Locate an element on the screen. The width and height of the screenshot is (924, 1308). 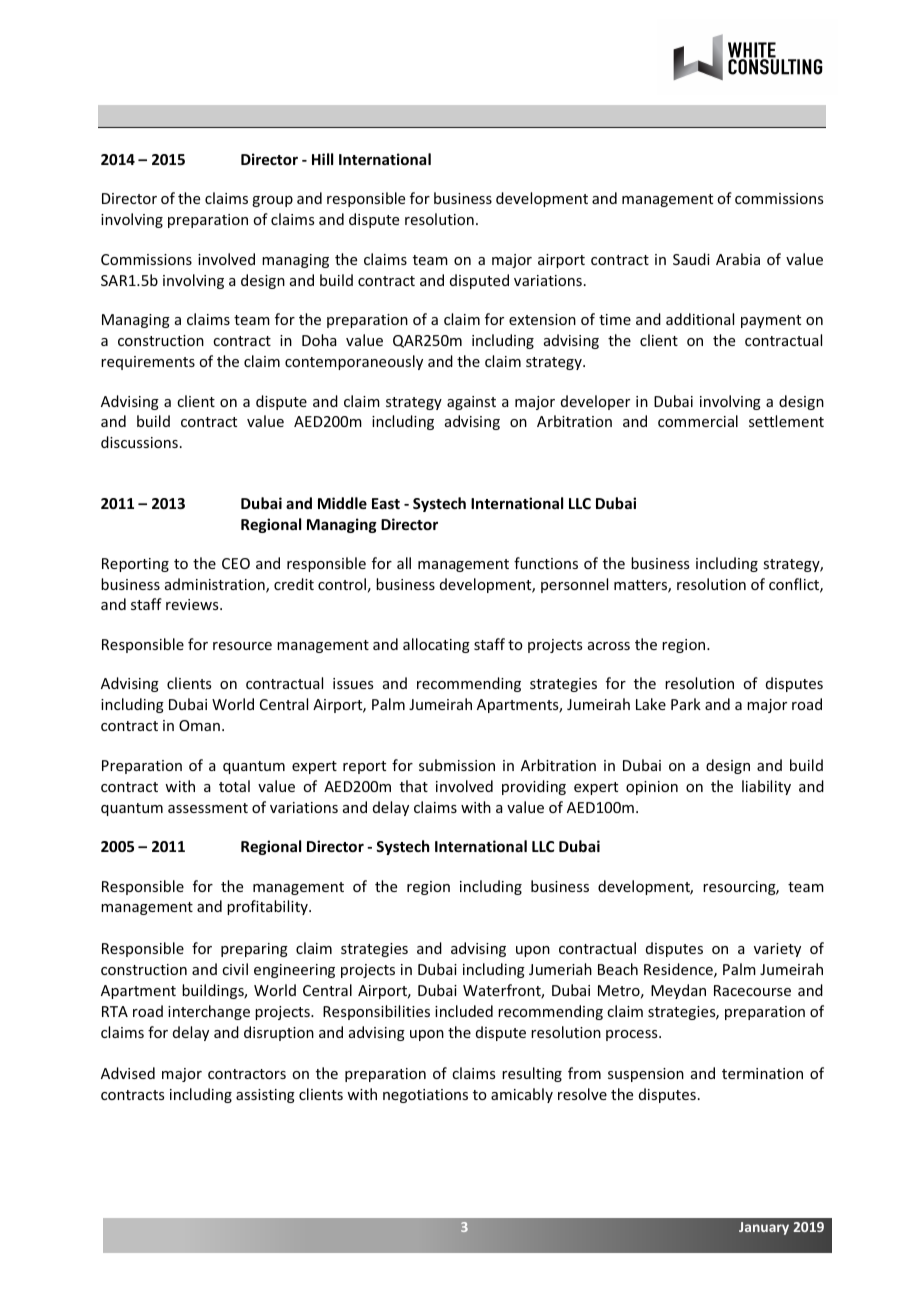
against is located at coordinates (471, 403).
